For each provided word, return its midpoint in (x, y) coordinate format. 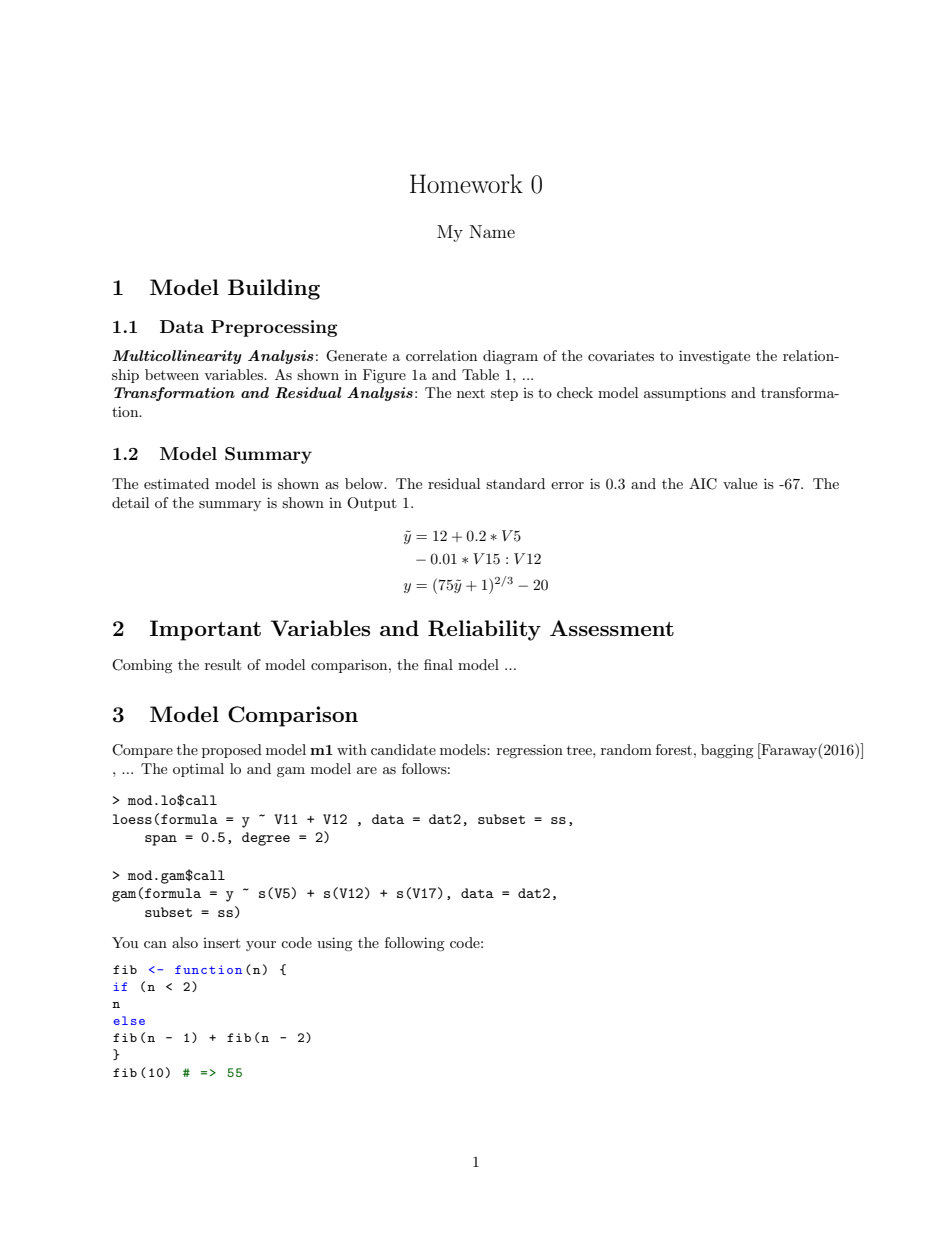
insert (221, 943)
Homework (466, 183)
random (626, 749)
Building (274, 289)
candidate (403, 749)
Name (492, 231)
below (365, 483)
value (740, 483)
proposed (232, 751)
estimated (176, 483)
